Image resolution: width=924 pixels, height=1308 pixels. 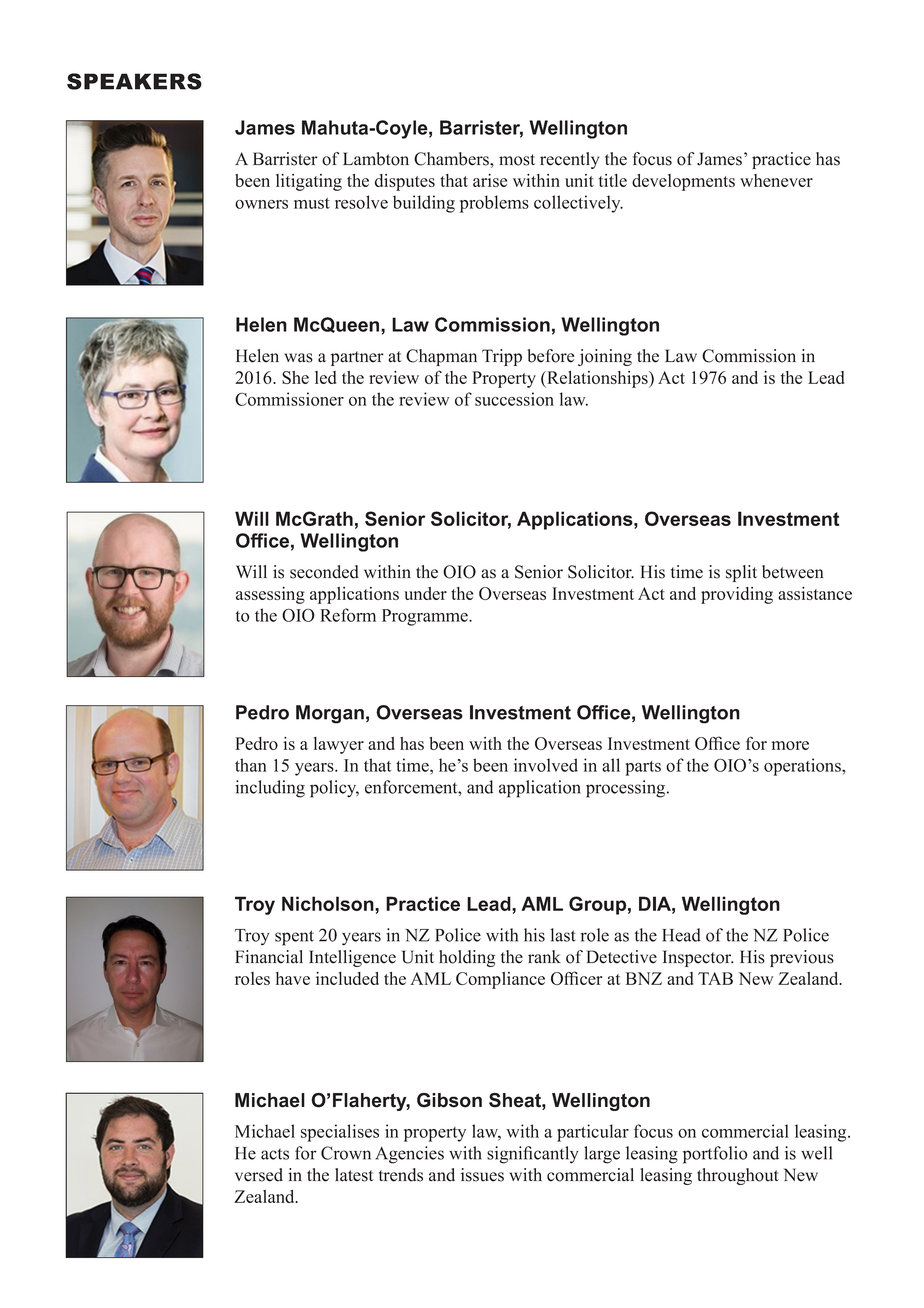 What do you see at coordinates (298, 358) in the screenshot?
I see `was` at bounding box center [298, 358].
